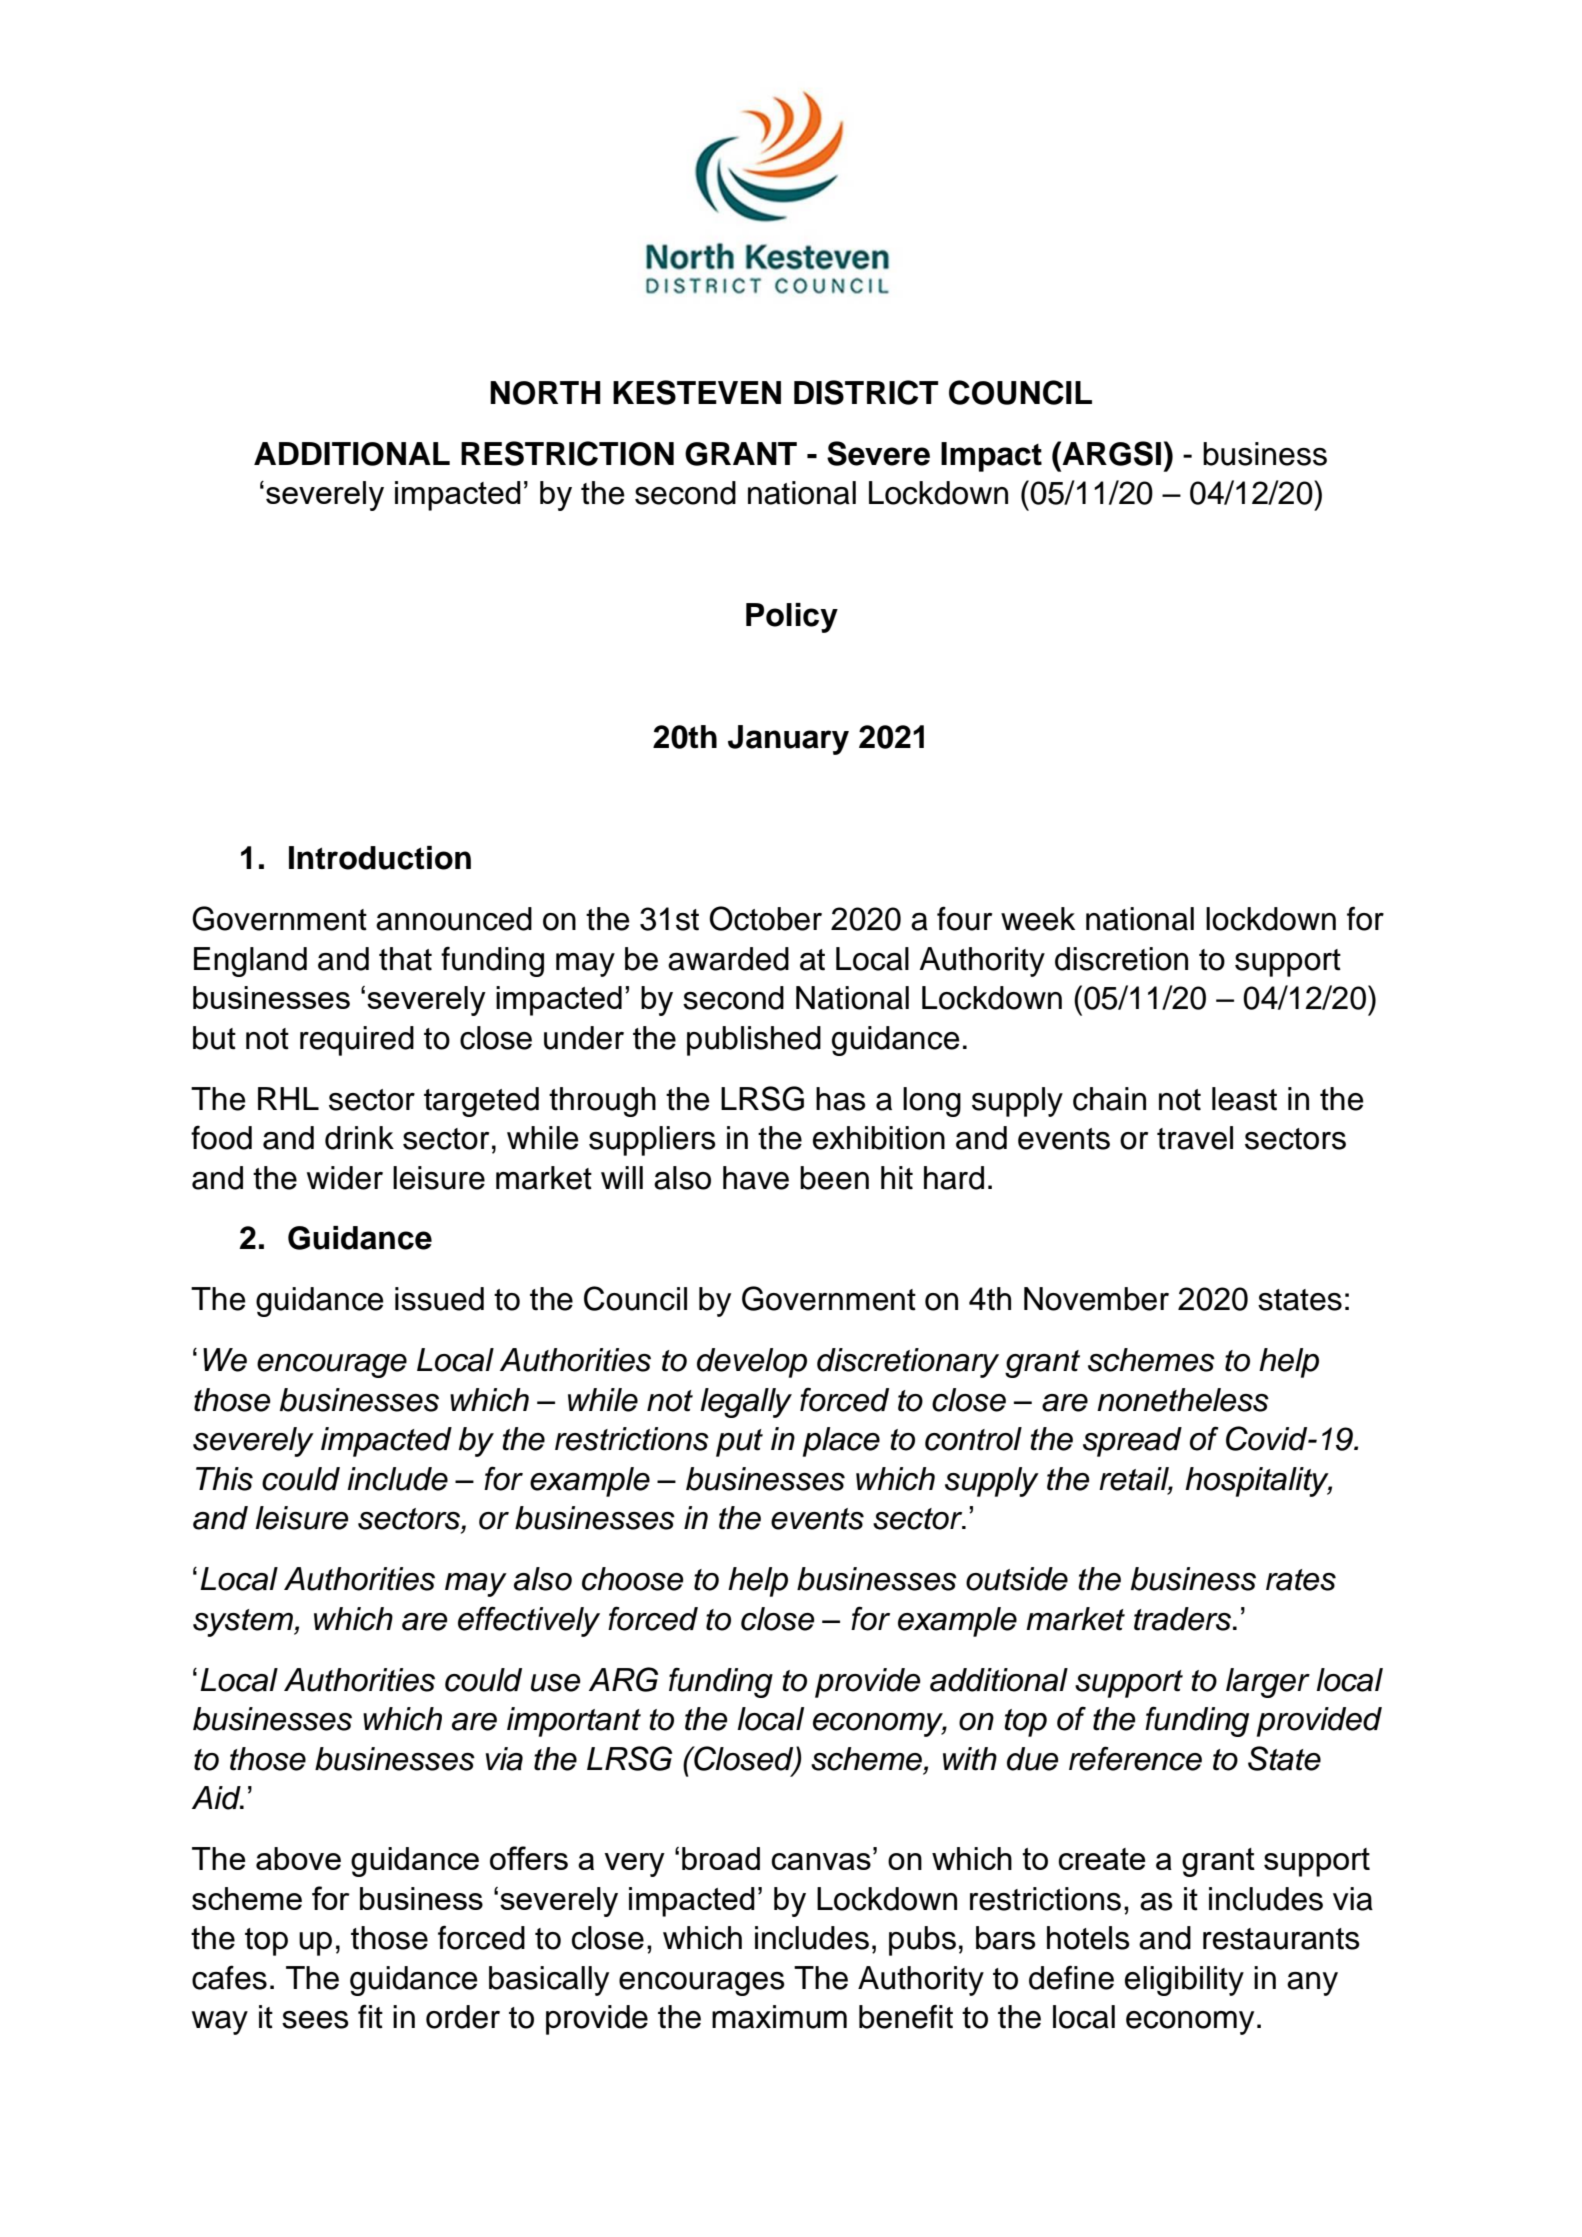 Image resolution: width=1582 pixels, height=2237 pixels. What do you see at coordinates (756, 1178) in the document?
I see `have` at bounding box center [756, 1178].
